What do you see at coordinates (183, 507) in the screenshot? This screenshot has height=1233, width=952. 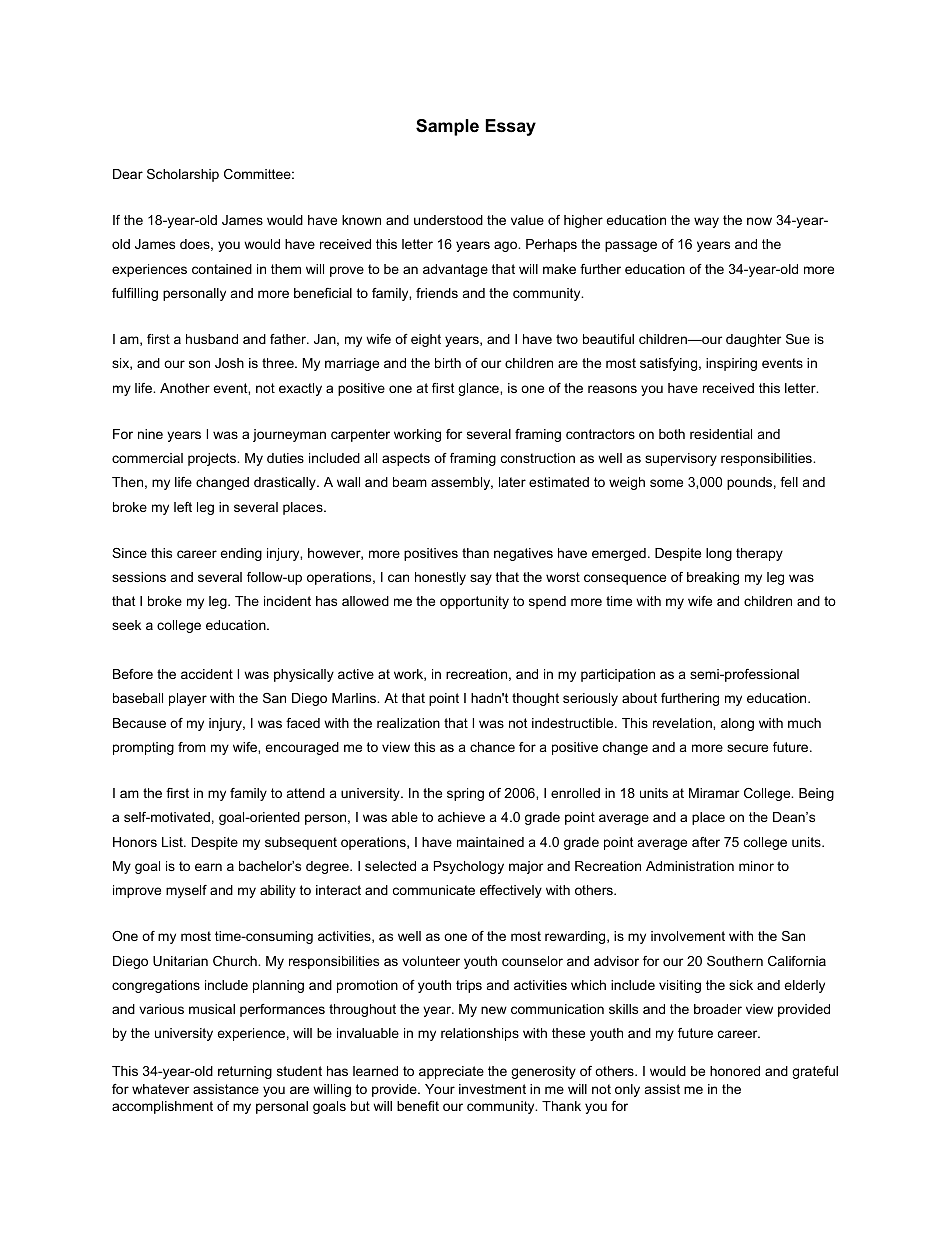 I see `left` at bounding box center [183, 507].
